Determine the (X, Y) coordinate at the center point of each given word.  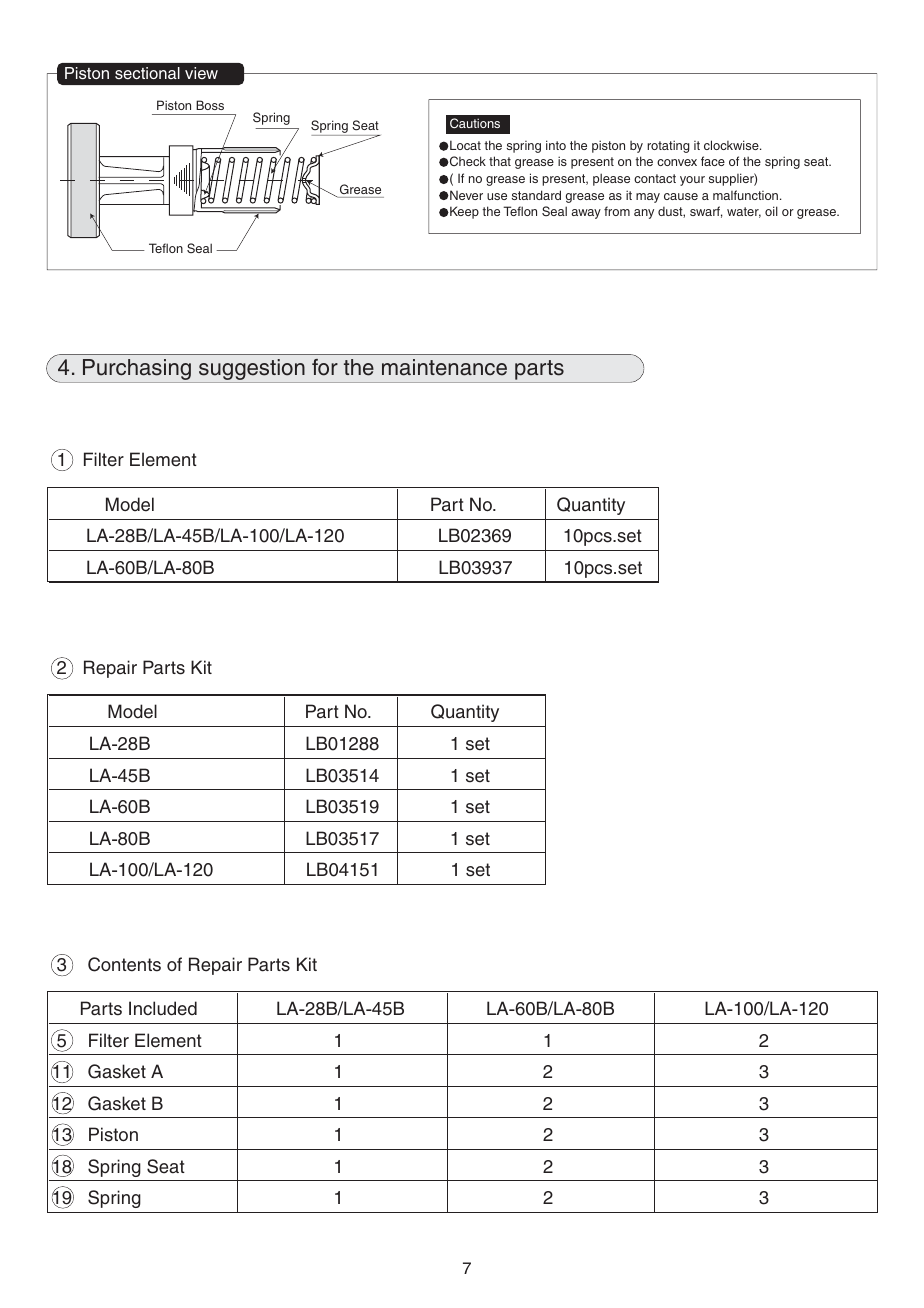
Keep (463, 212)
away (586, 214)
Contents (124, 964)
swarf (706, 212)
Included (163, 1008)
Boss (210, 105)
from (617, 211)
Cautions (475, 123)
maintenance (444, 367)
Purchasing (137, 369)
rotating (668, 146)
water (744, 212)
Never (465, 195)
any (644, 214)
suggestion (252, 369)
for (325, 367)
